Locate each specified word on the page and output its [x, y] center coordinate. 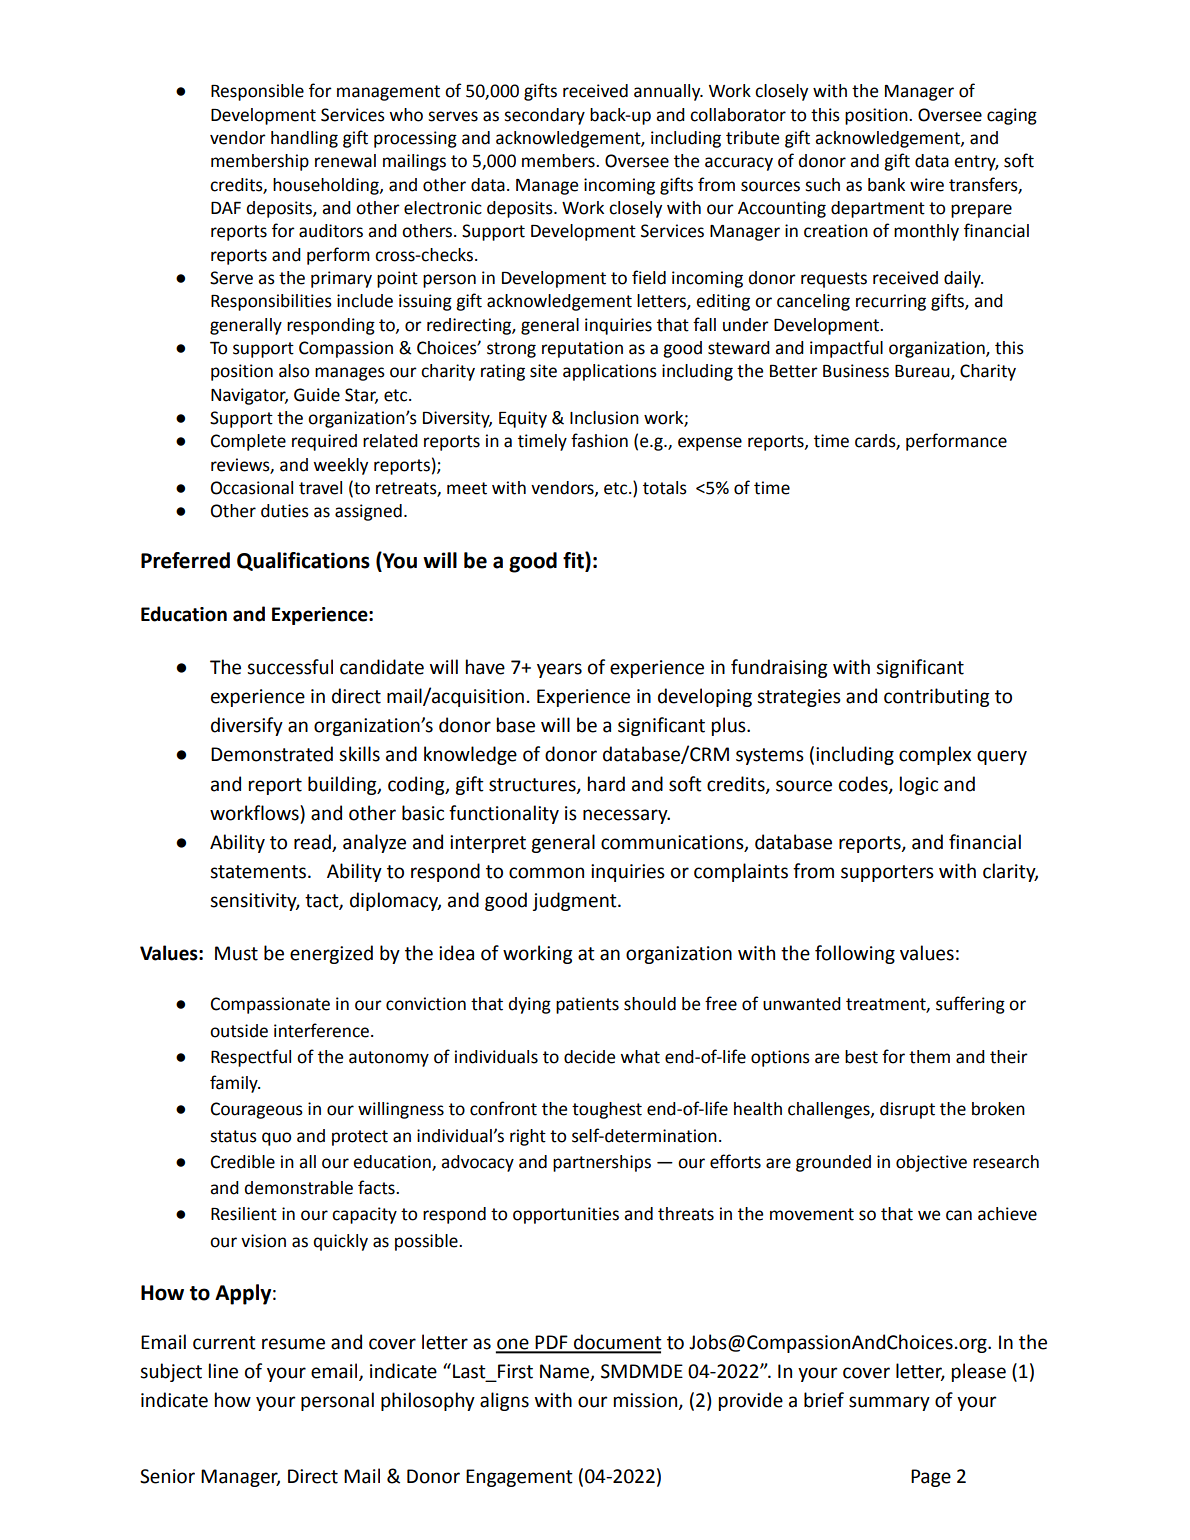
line [223, 1371]
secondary [544, 116]
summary [889, 1403]
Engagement [519, 1478]
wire [927, 185]
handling [304, 139]
